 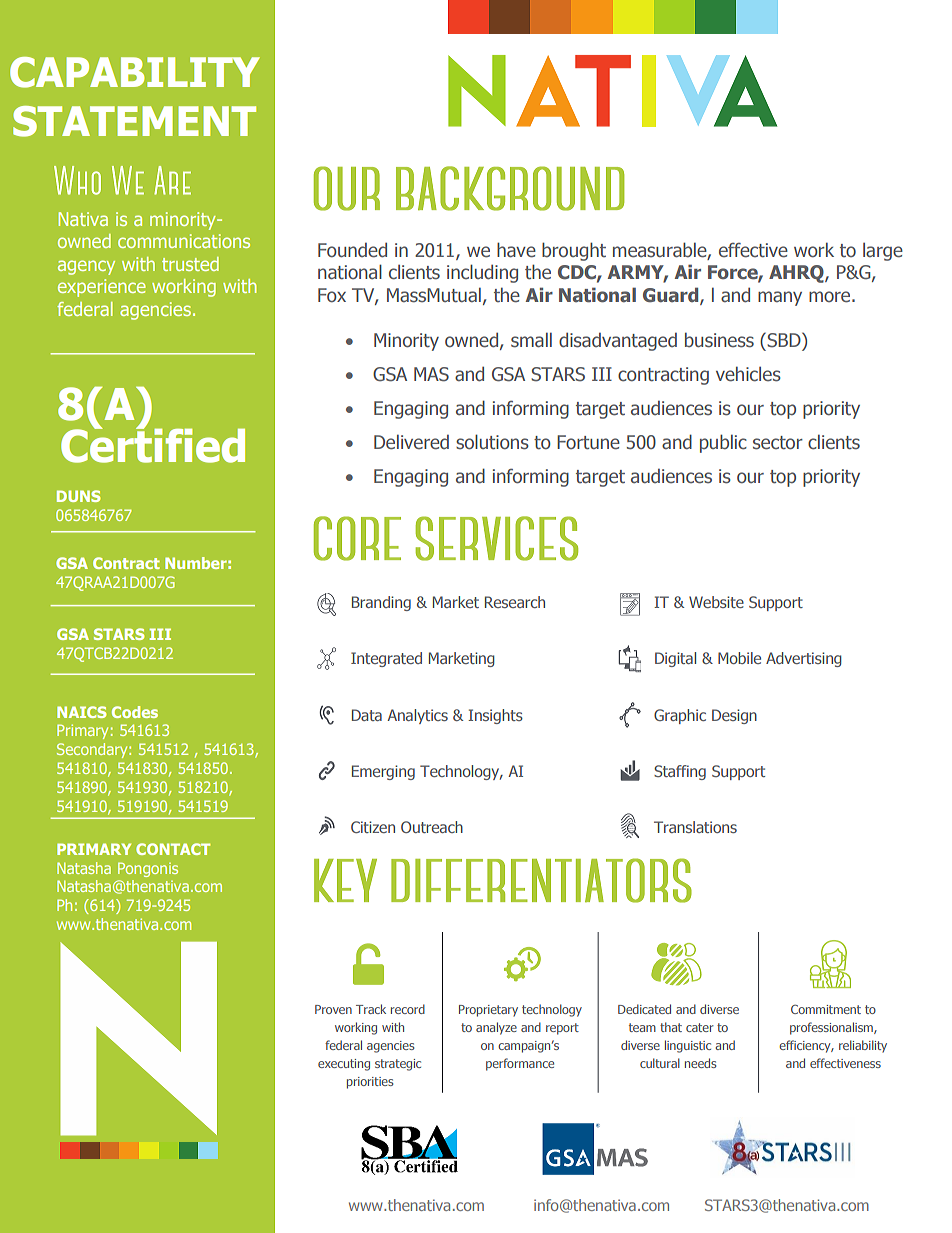 What do you see at coordinates (883, 252) in the screenshot?
I see `large` at bounding box center [883, 252].
